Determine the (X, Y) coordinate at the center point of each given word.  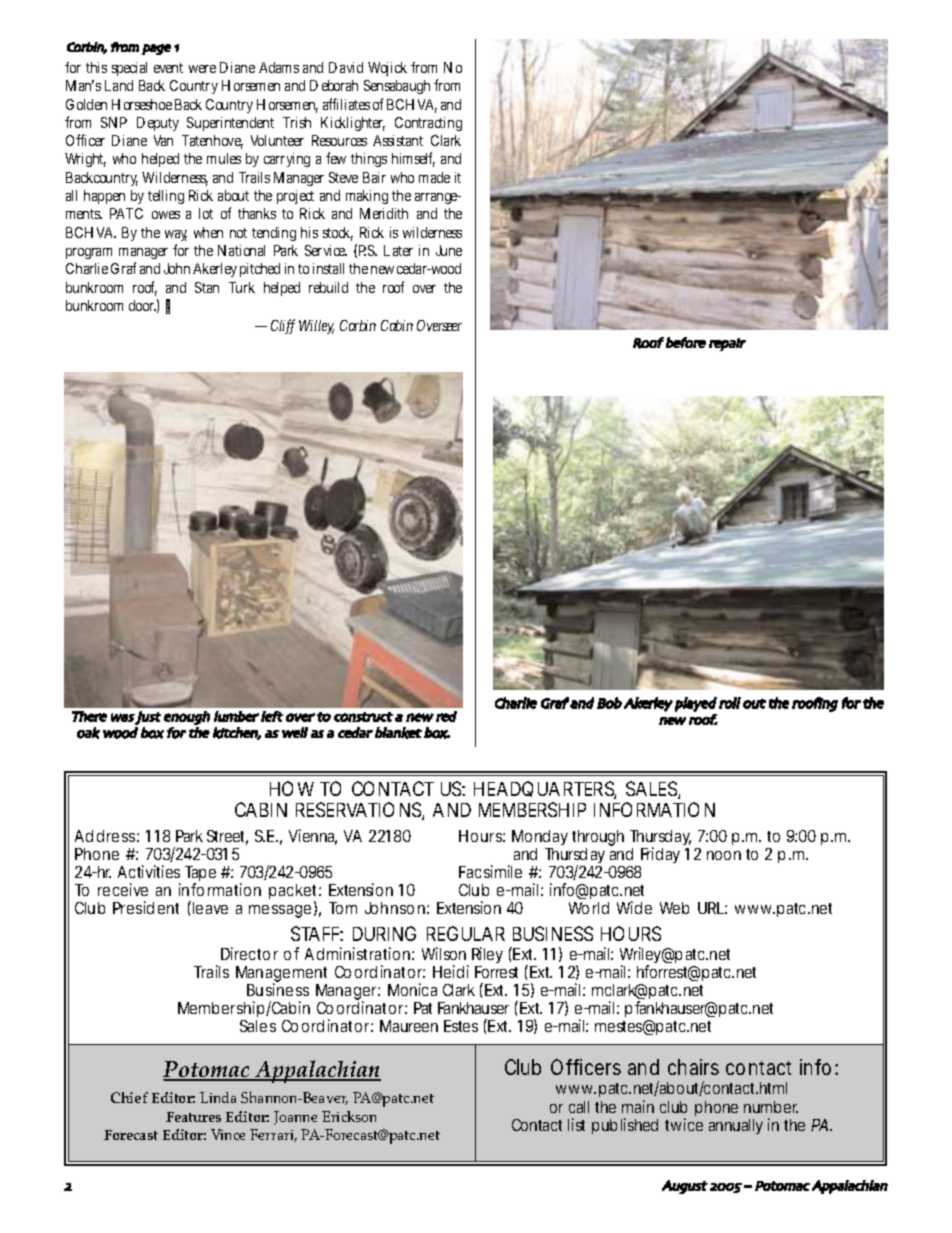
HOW (292, 788)
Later (398, 250)
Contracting (428, 124)
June (449, 250)
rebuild (328, 287)
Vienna (313, 837)
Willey (316, 327)
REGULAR (466, 933)
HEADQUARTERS (545, 790)
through (598, 839)
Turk (242, 287)
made (434, 177)
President (146, 907)
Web (674, 908)
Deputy (158, 124)
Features (193, 1117)
